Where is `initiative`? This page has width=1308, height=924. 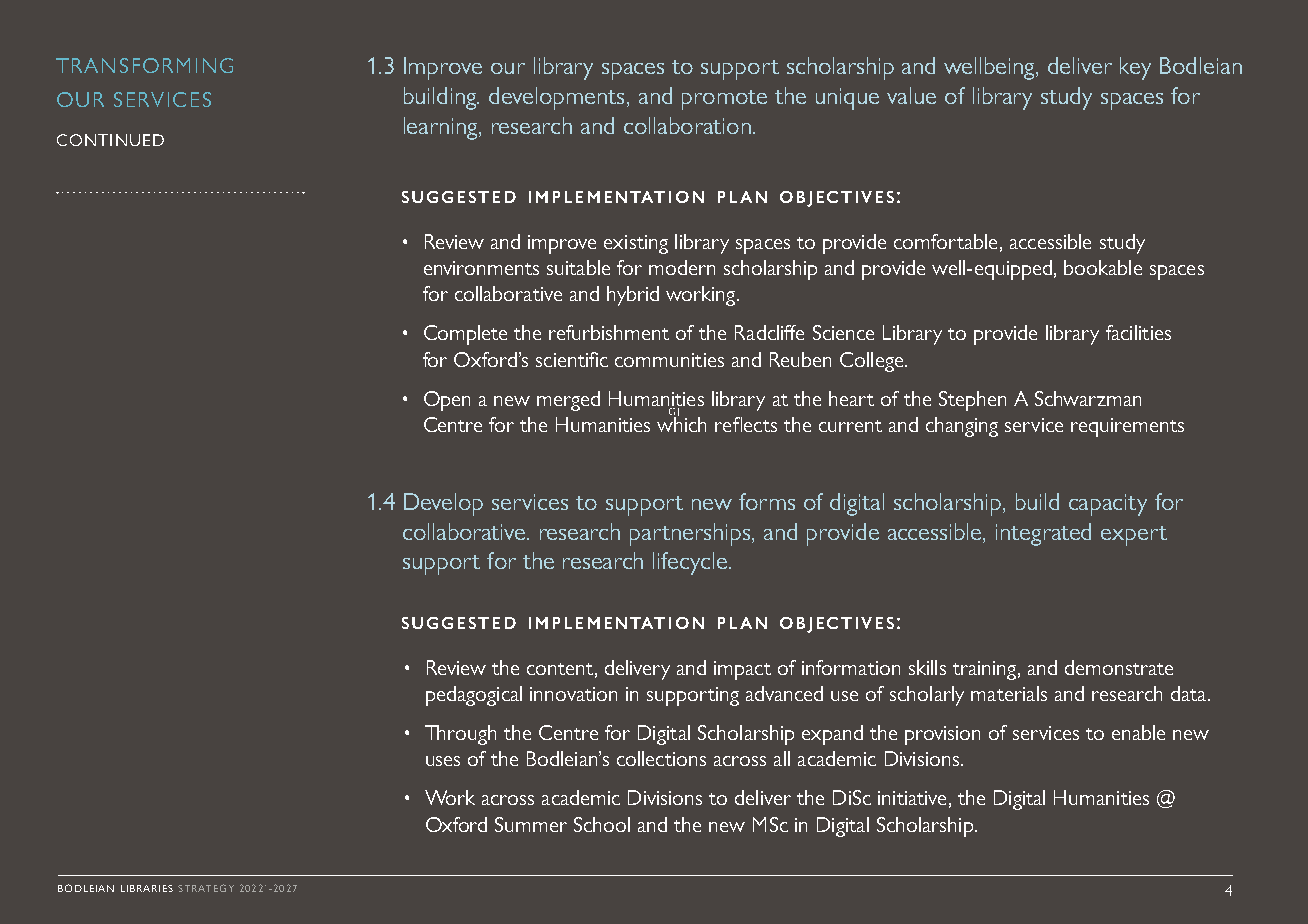
initiative is located at coordinates (912, 798).
